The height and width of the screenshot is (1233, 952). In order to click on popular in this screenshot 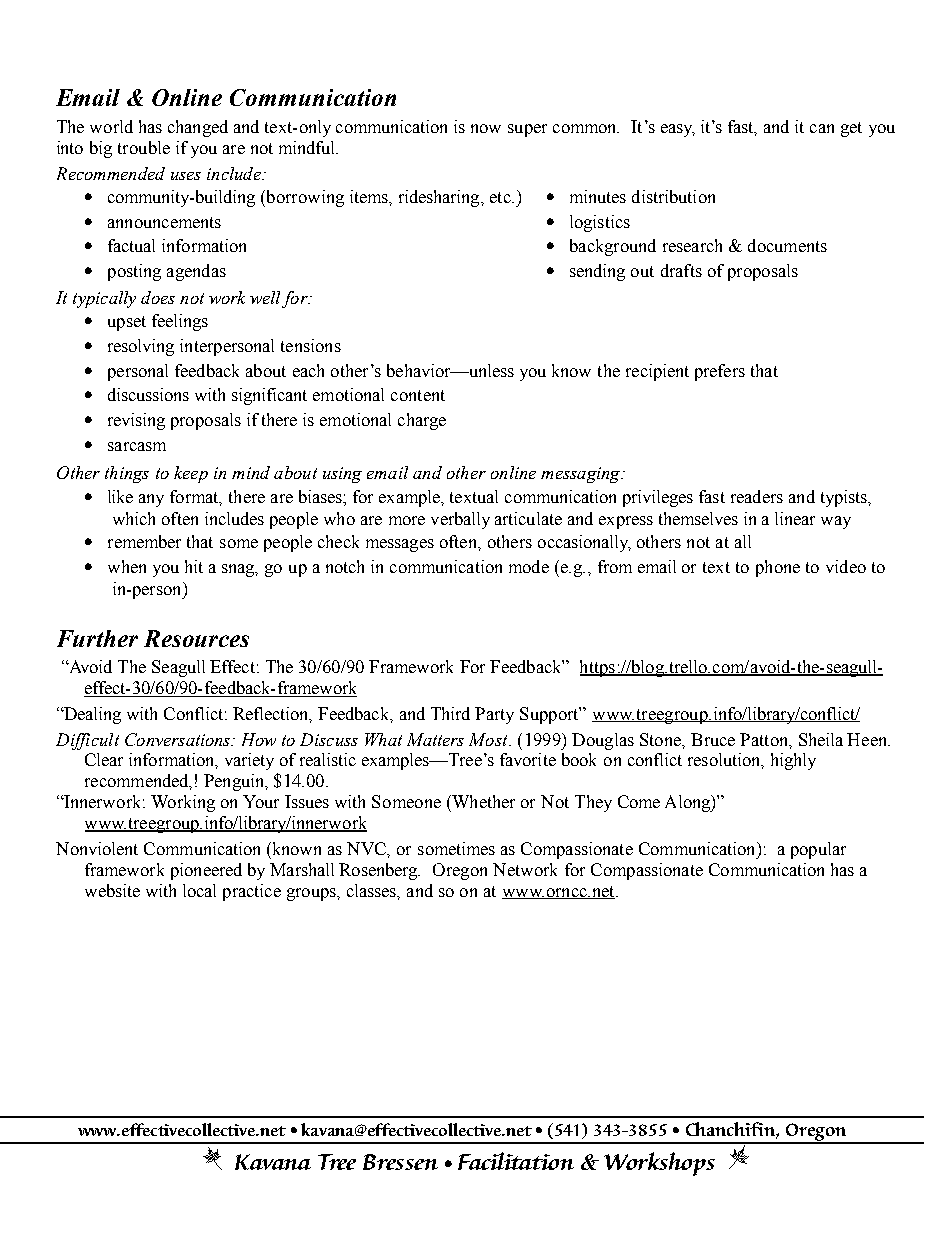, I will do `click(818, 850)`.
